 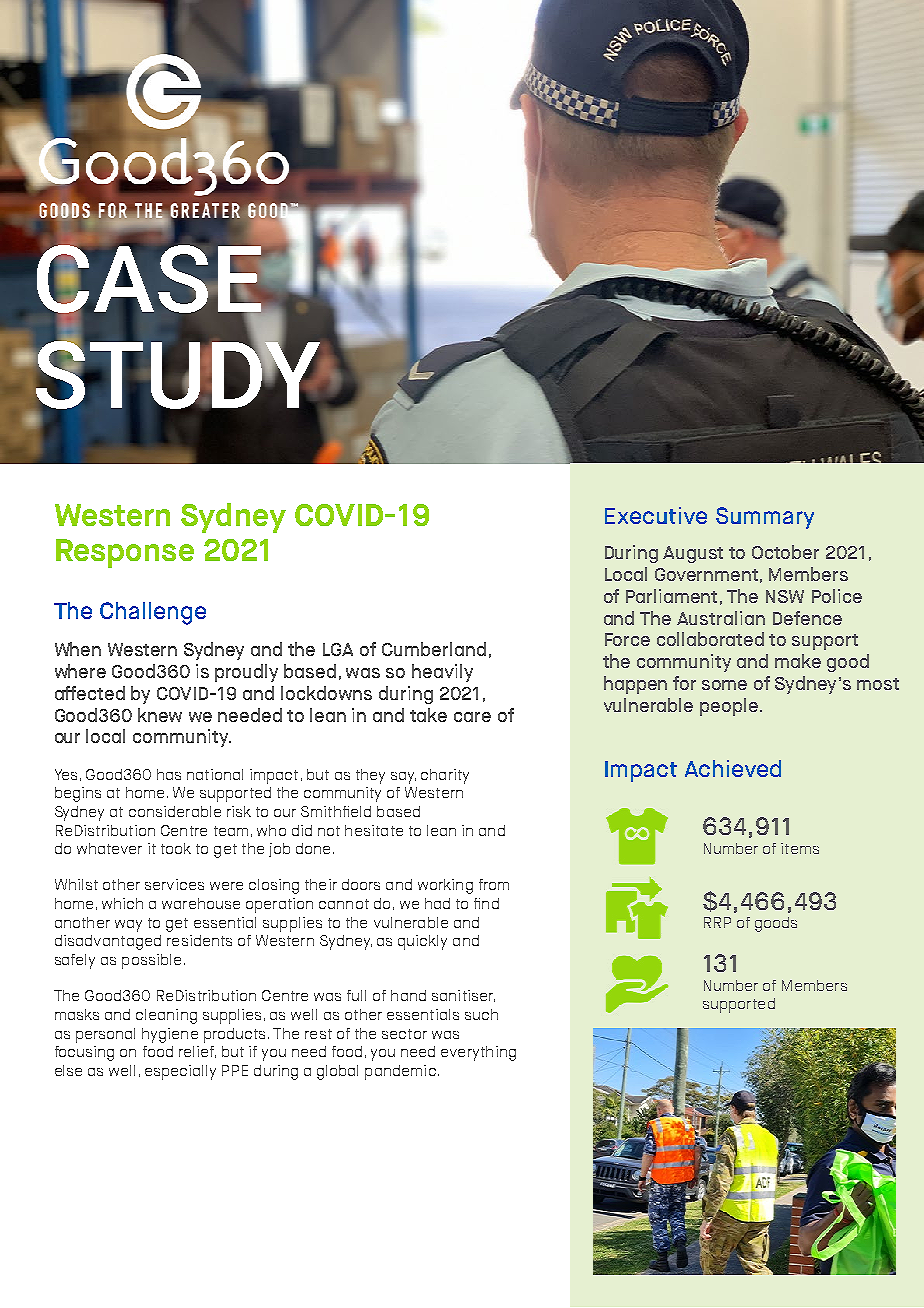 I want to click on make, so click(x=798, y=661).
